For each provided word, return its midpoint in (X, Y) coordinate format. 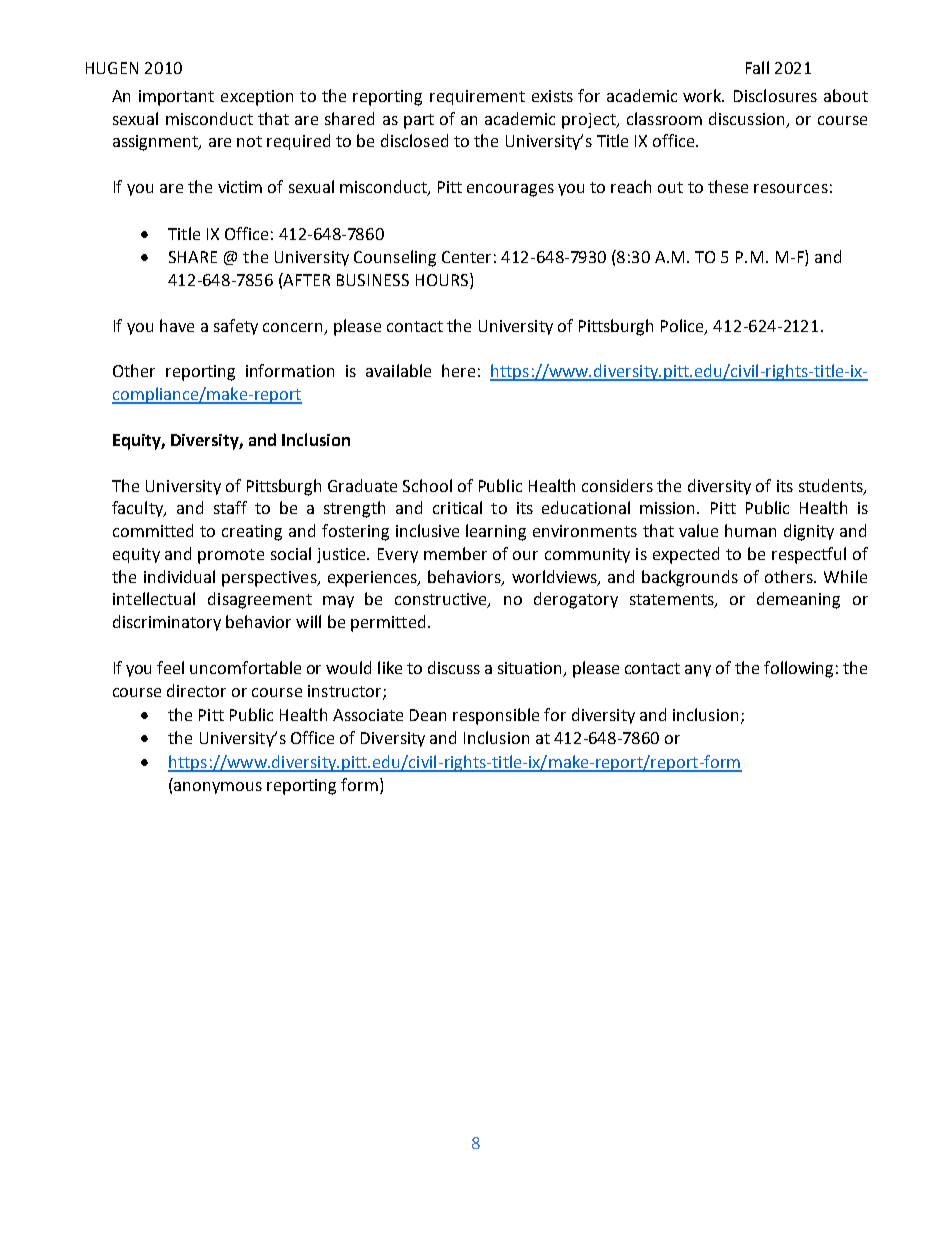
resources (791, 188)
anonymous (218, 788)
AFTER (306, 279)
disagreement (260, 600)
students (832, 486)
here (458, 370)
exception (257, 98)
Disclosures (775, 95)
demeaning (798, 600)
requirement (477, 97)
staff (230, 507)
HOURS (442, 280)
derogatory (576, 600)
